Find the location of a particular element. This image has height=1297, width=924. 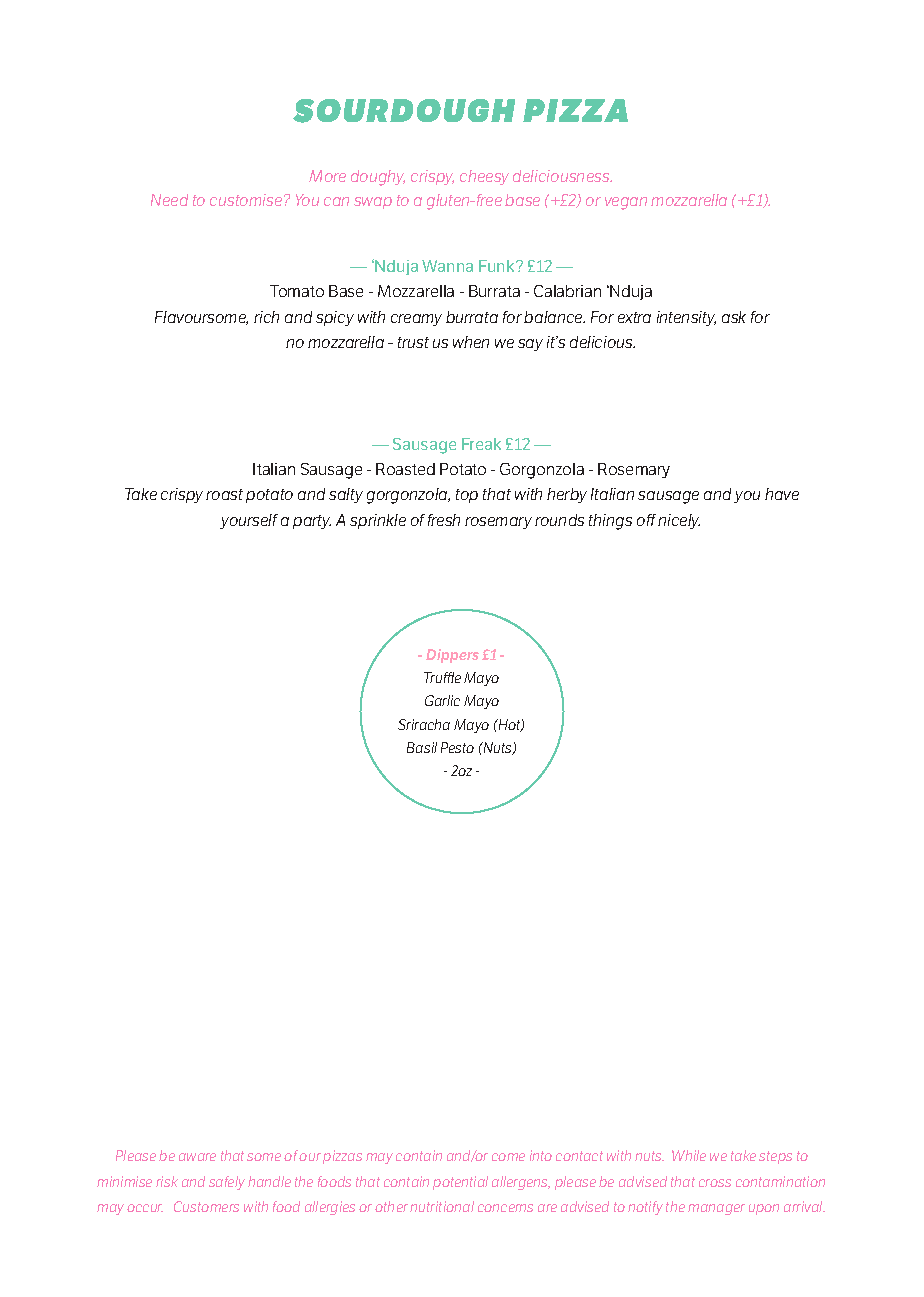

cheesy is located at coordinates (484, 177).
